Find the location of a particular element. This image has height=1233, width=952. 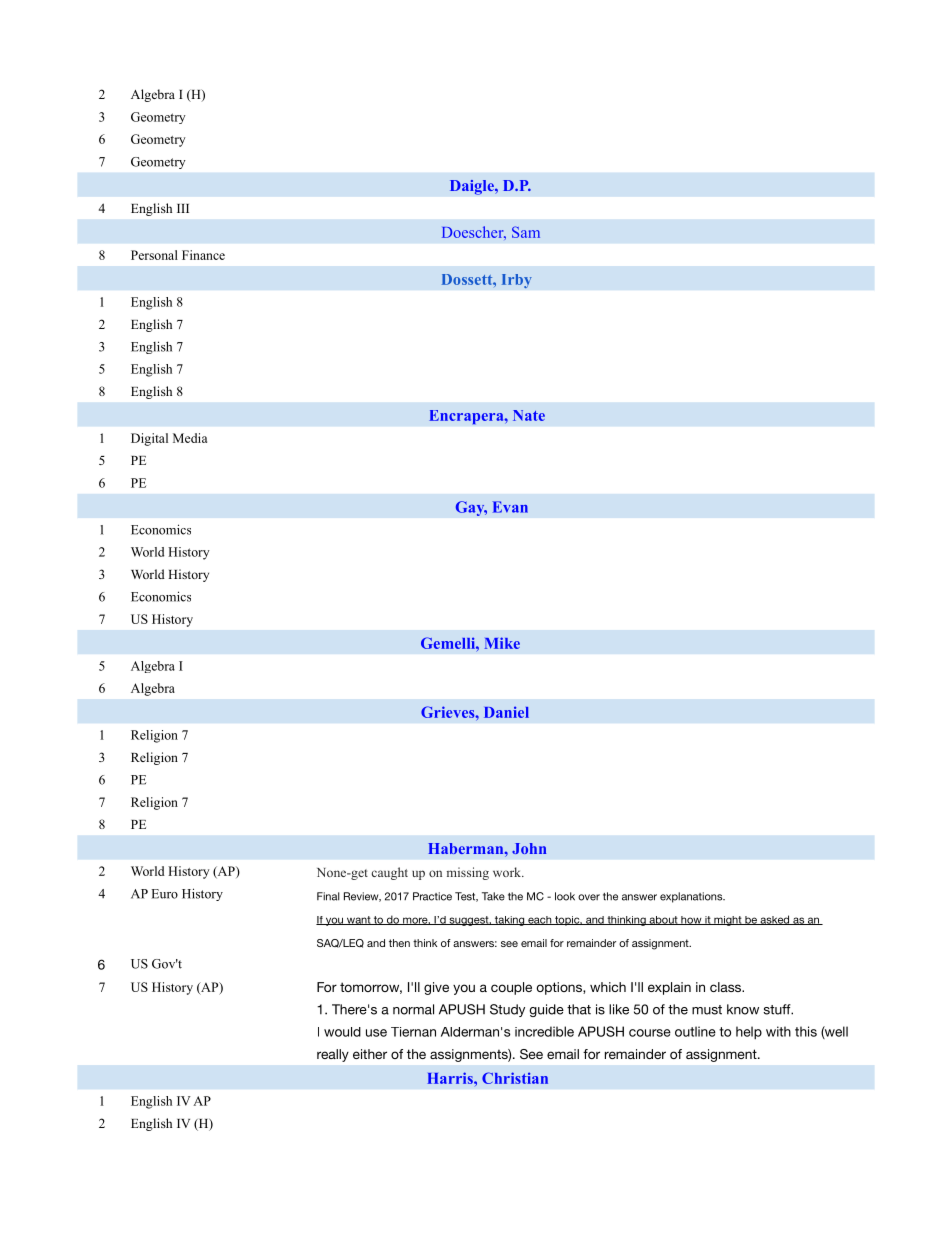

might is located at coordinates (728, 921).
